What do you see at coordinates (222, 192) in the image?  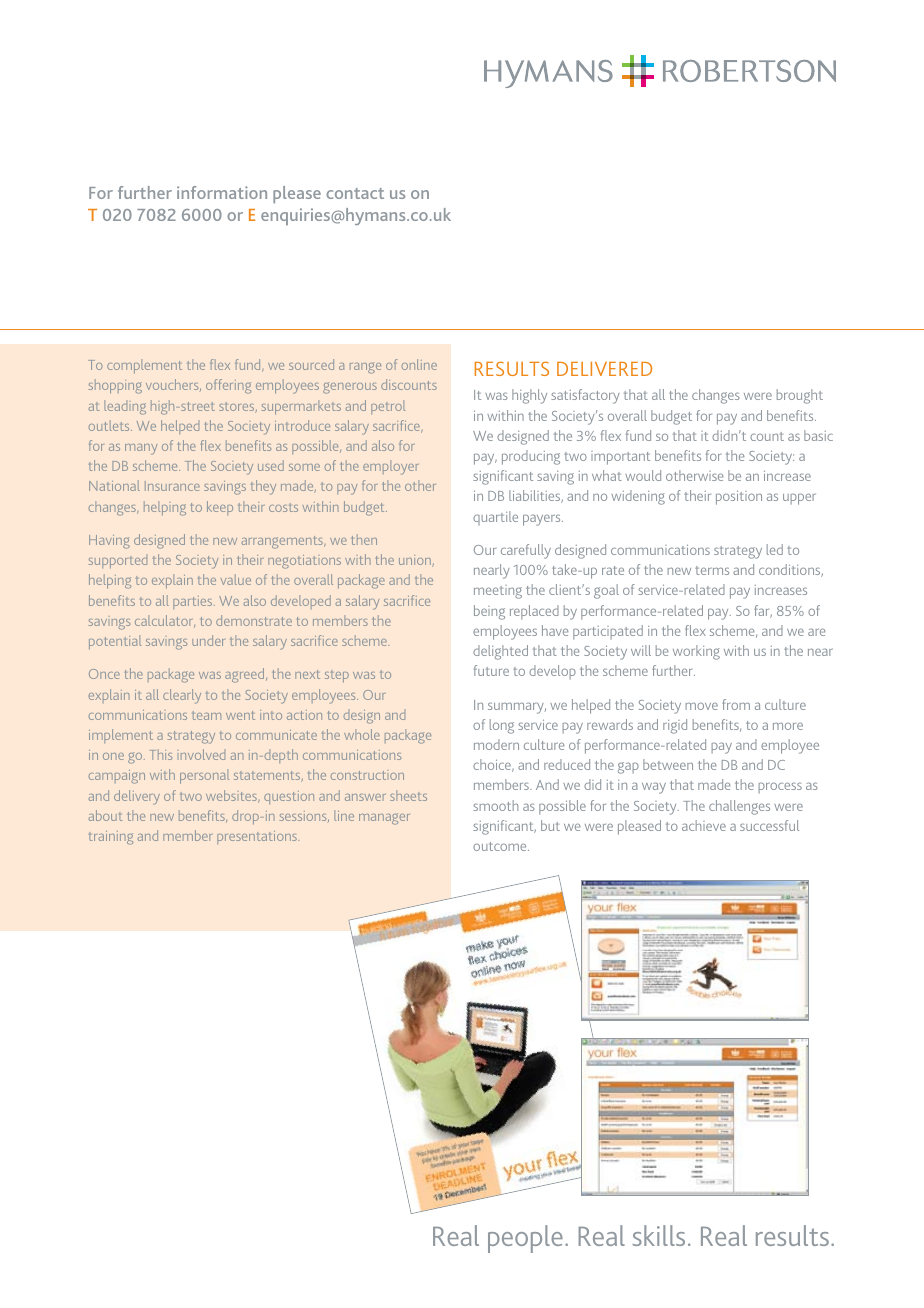 I see `information` at bounding box center [222, 192].
